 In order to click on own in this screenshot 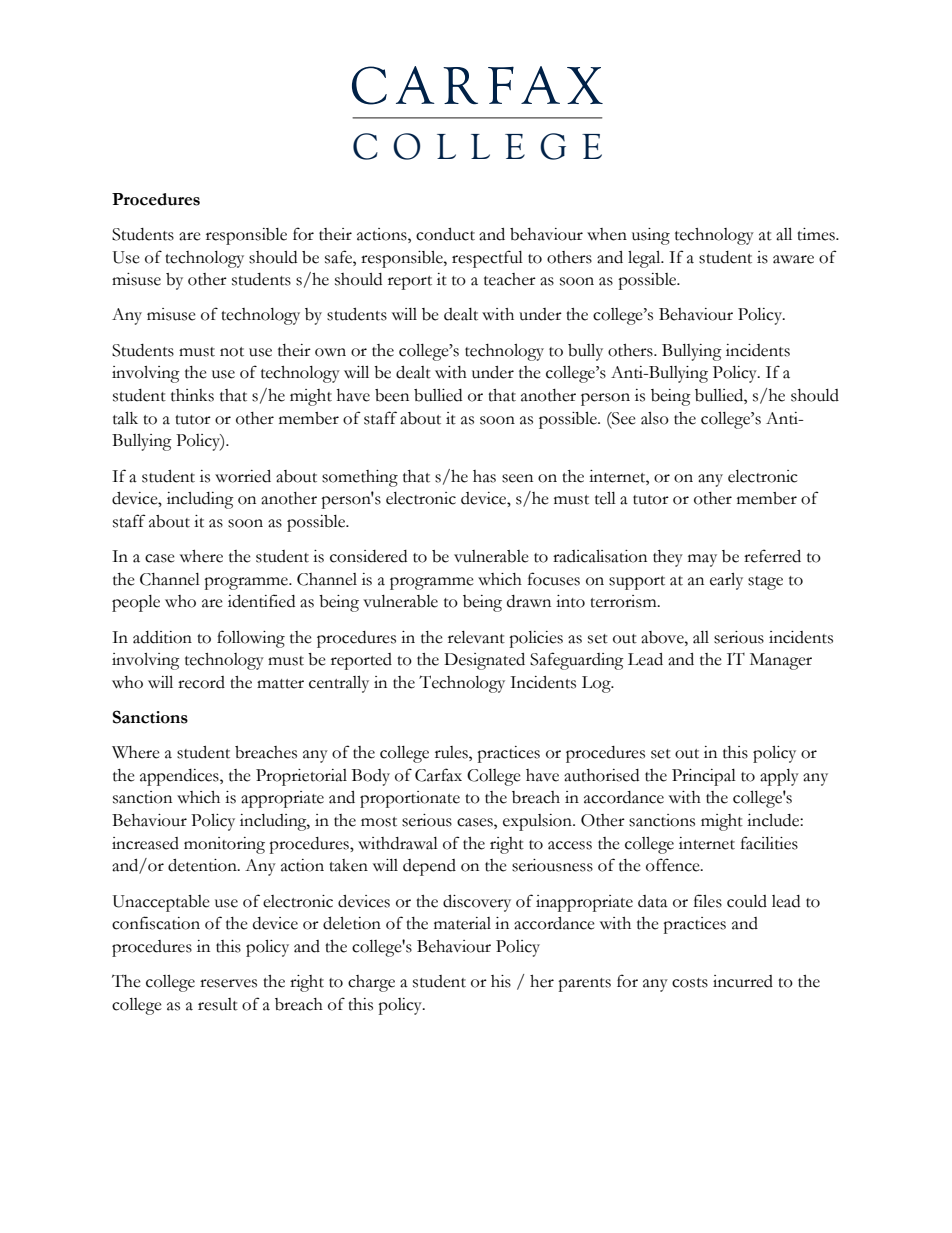, I will do `click(330, 352)`.
